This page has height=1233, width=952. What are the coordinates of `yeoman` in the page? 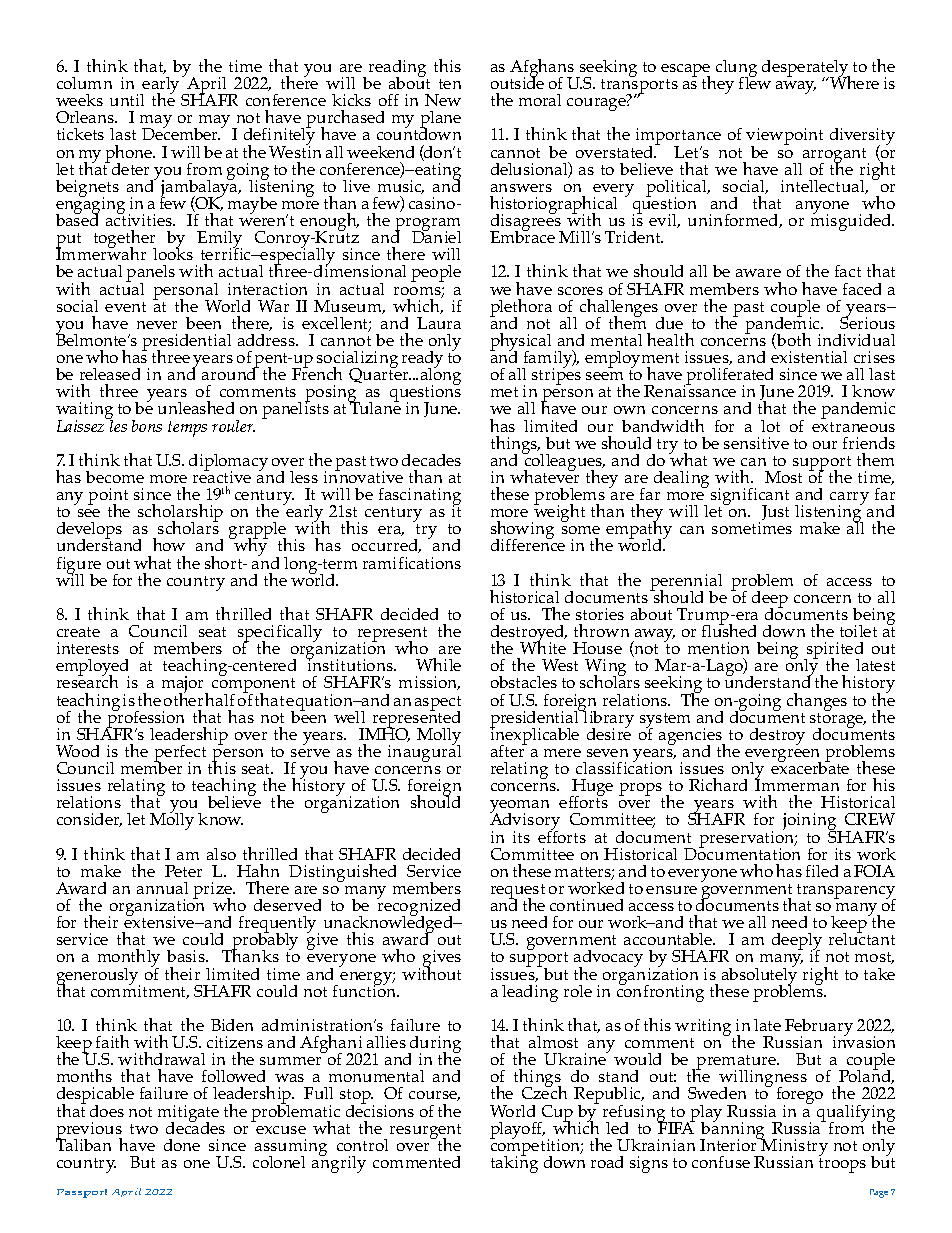 It's located at (519, 808).
